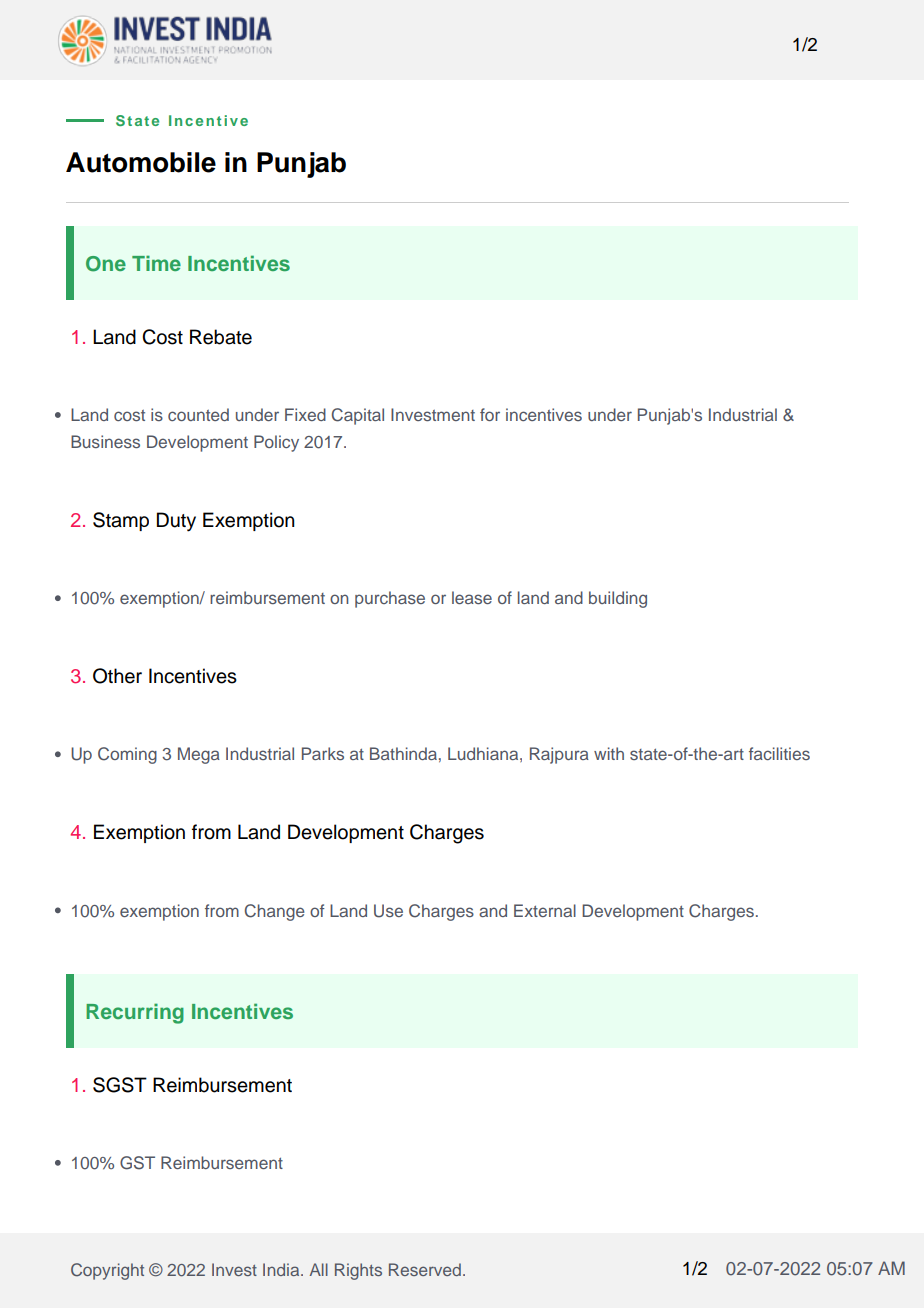  Describe the element at coordinates (358, 416) in the page. I see `Capital` at that location.
